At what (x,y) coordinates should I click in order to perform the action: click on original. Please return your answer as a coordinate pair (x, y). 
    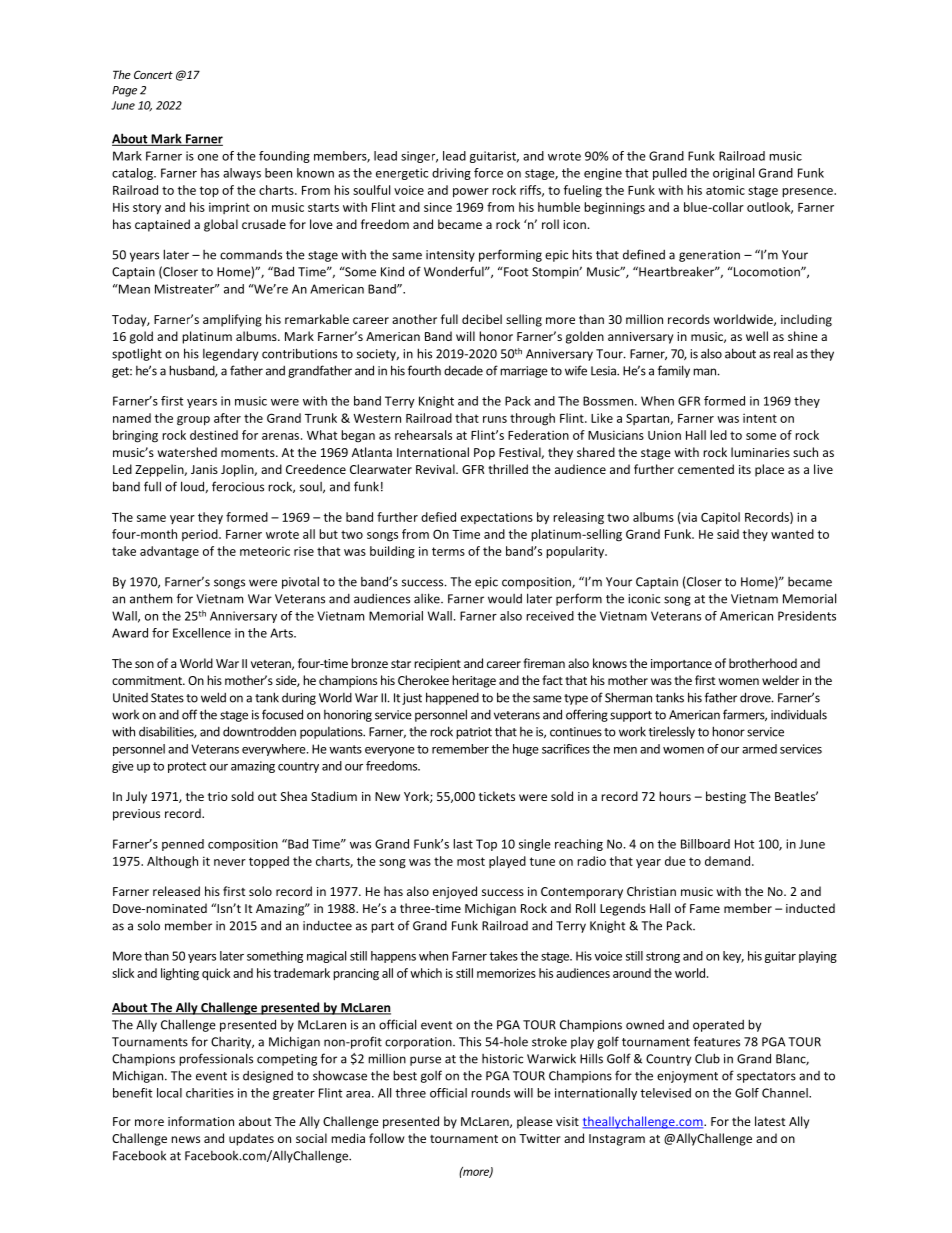
    Looking at the image, I should click on (733, 174).
